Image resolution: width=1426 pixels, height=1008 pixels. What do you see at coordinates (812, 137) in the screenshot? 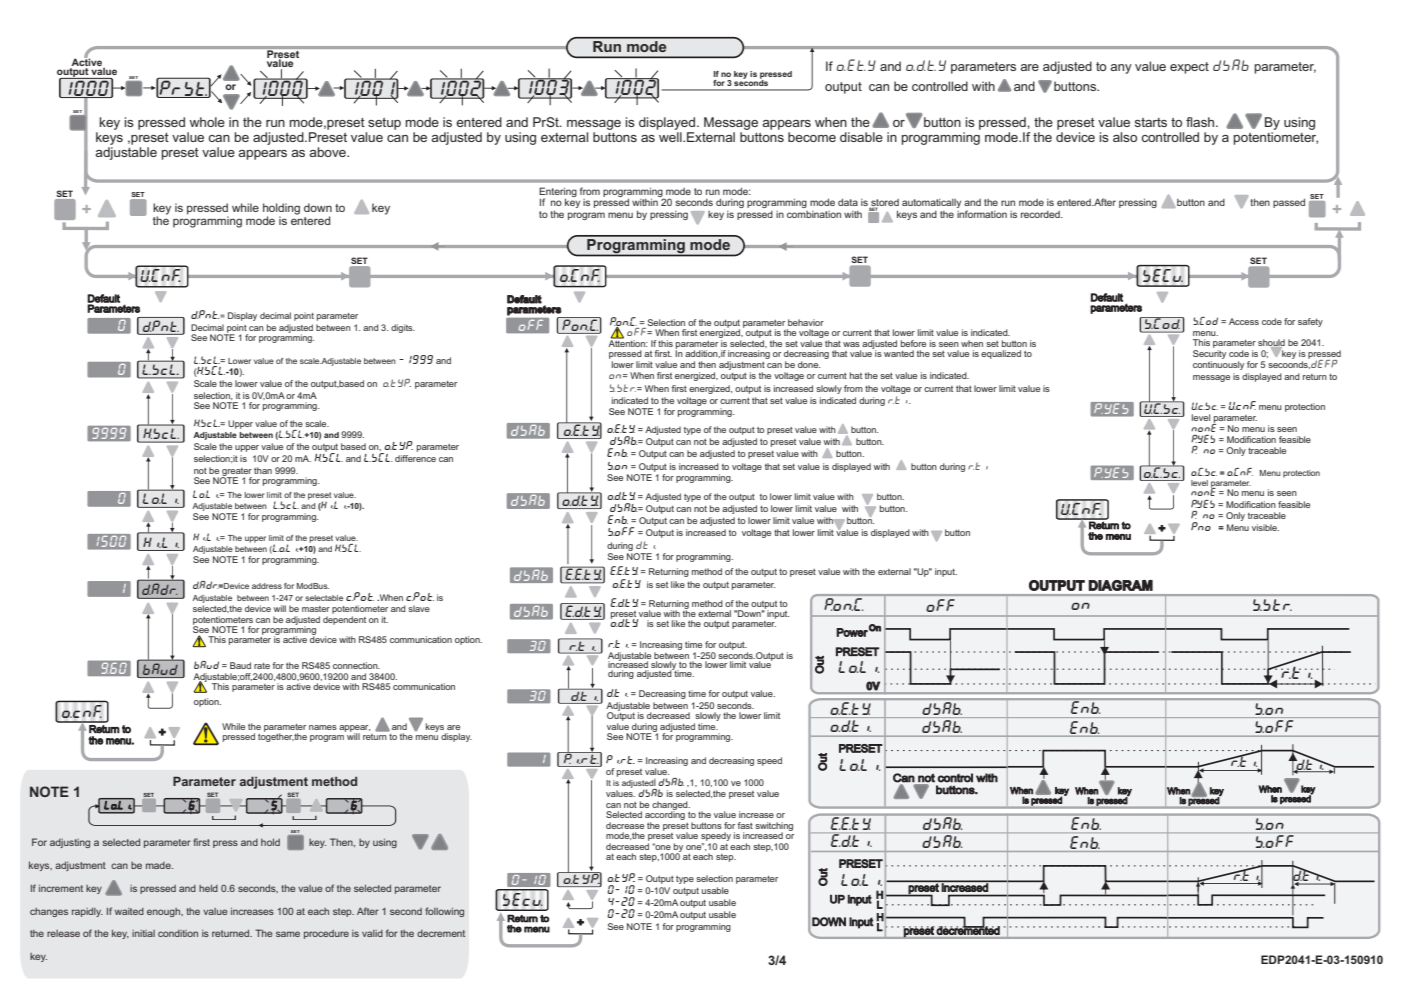
I see `become` at bounding box center [812, 137].
